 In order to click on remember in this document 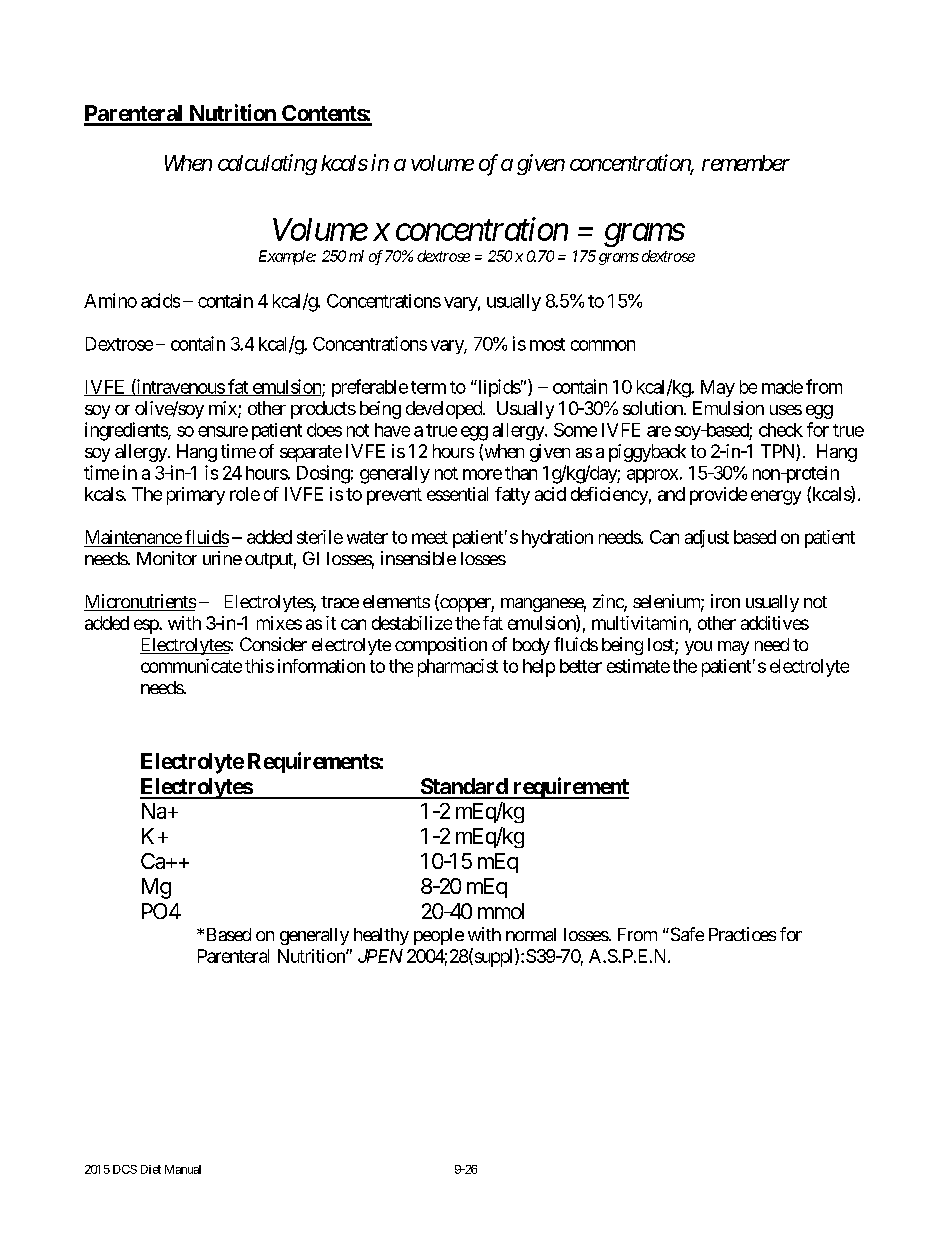, I will do `click(746, 163)`.
